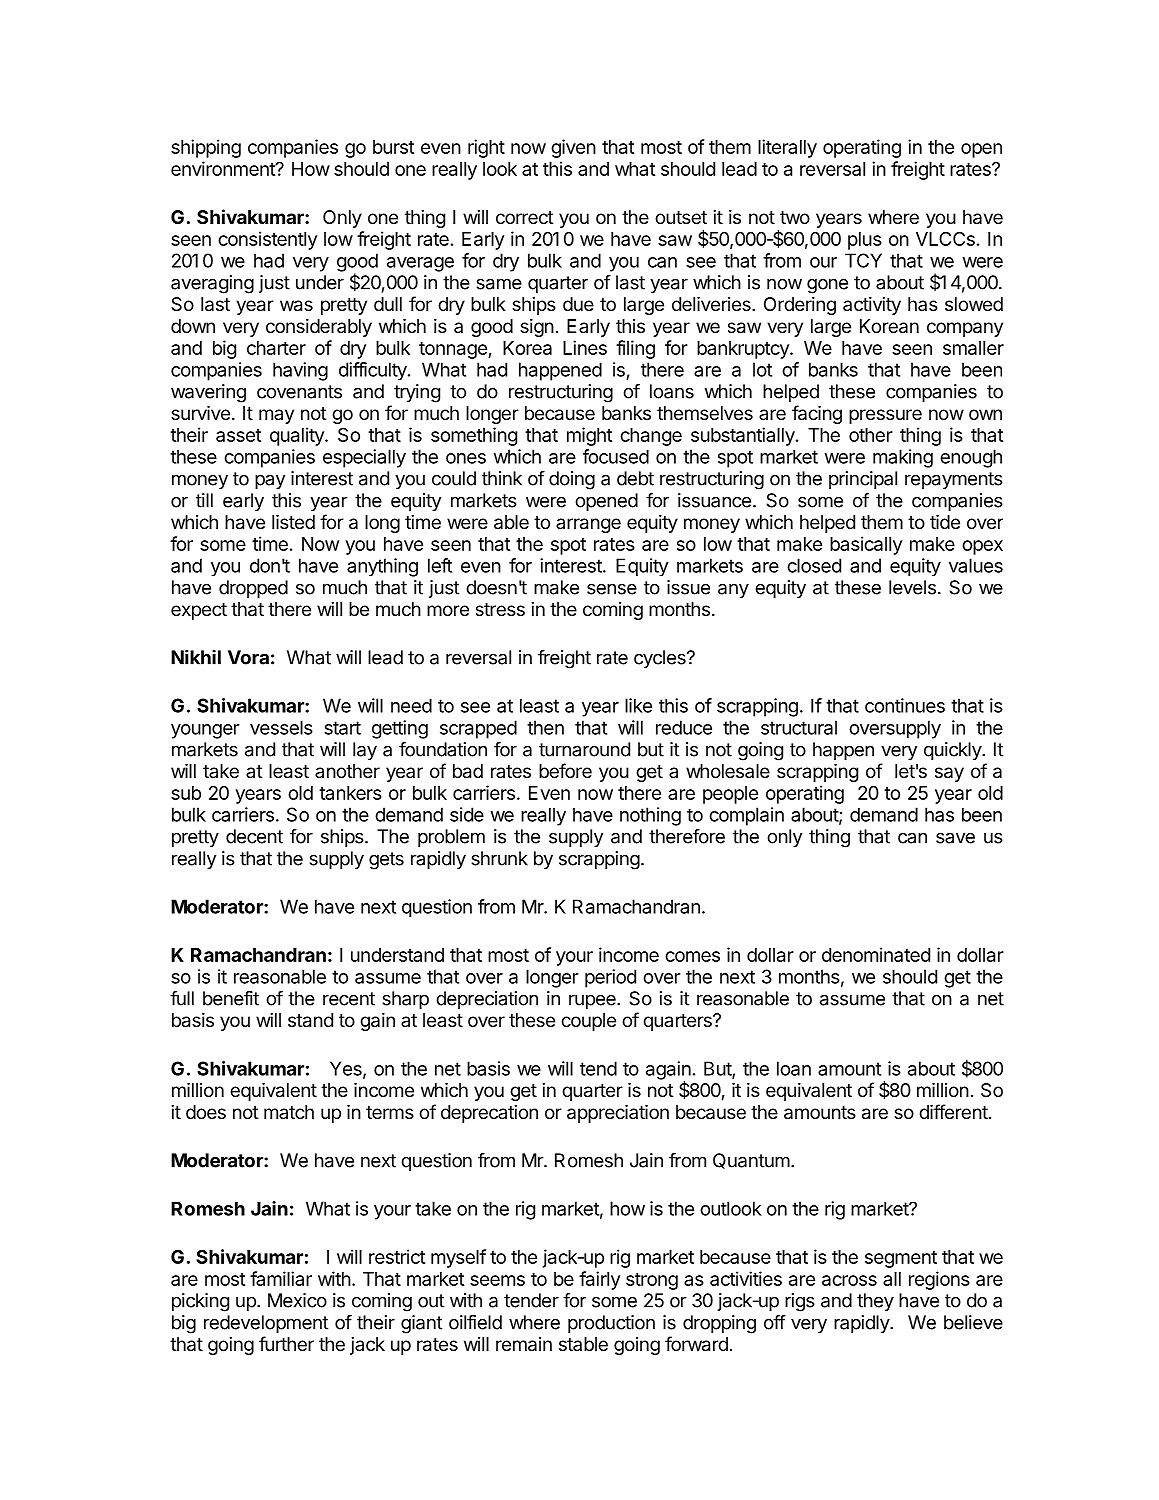  What do you see at coordinates (885, 416) in the screenshot?
I see `pressure` at bounding box center [885, 416].
